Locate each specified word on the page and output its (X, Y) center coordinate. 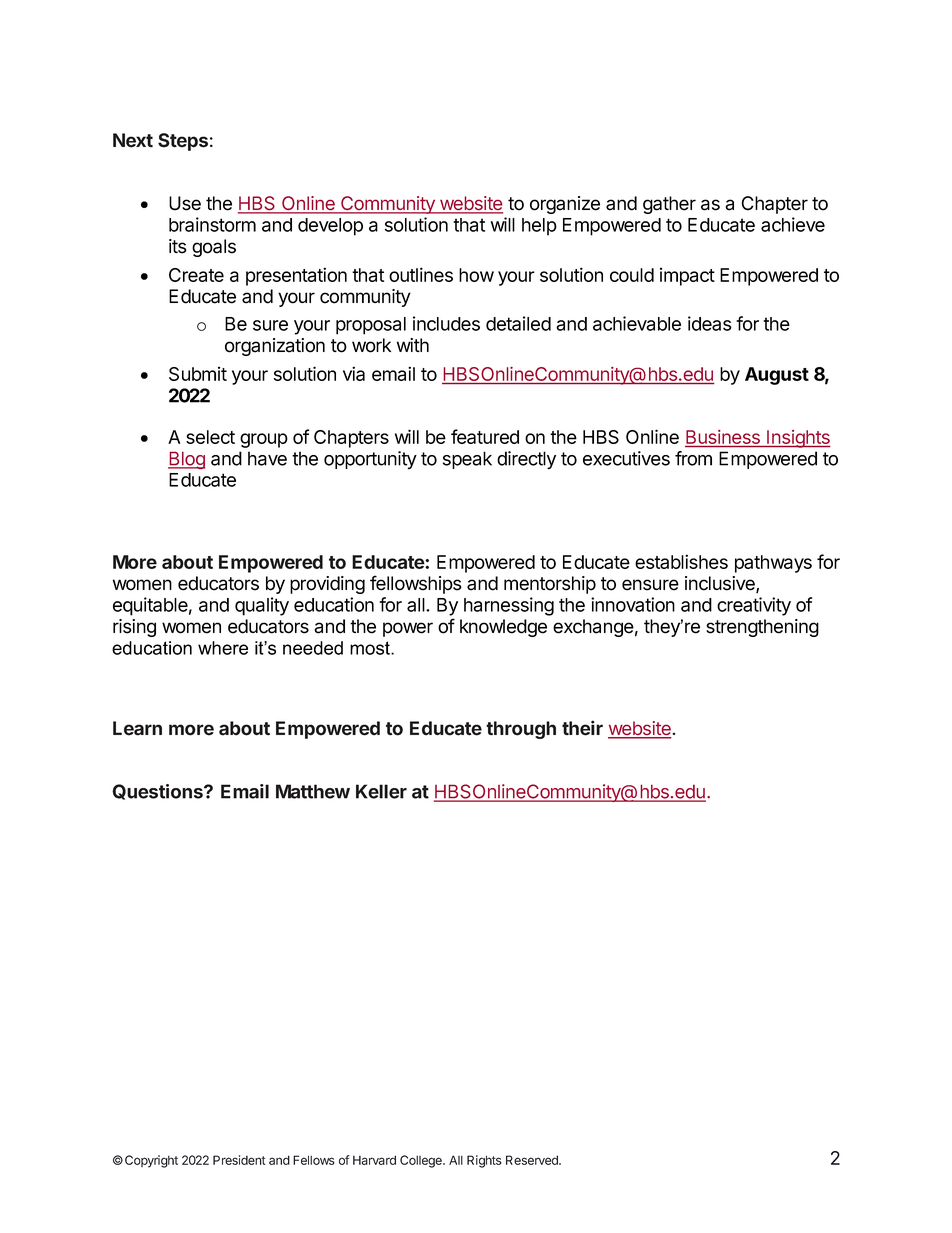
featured (485, 436)
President (239, 1160)
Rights (484, 1161)
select (210, 437)
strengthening (762, 628)
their (582, 728)
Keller (381, 791)
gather (669, 205)
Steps (183, 142)
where (223, 648)
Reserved (533, 1160)
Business (723, 438)
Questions (158, 792)
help (539, 227)
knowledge (503, 628)
